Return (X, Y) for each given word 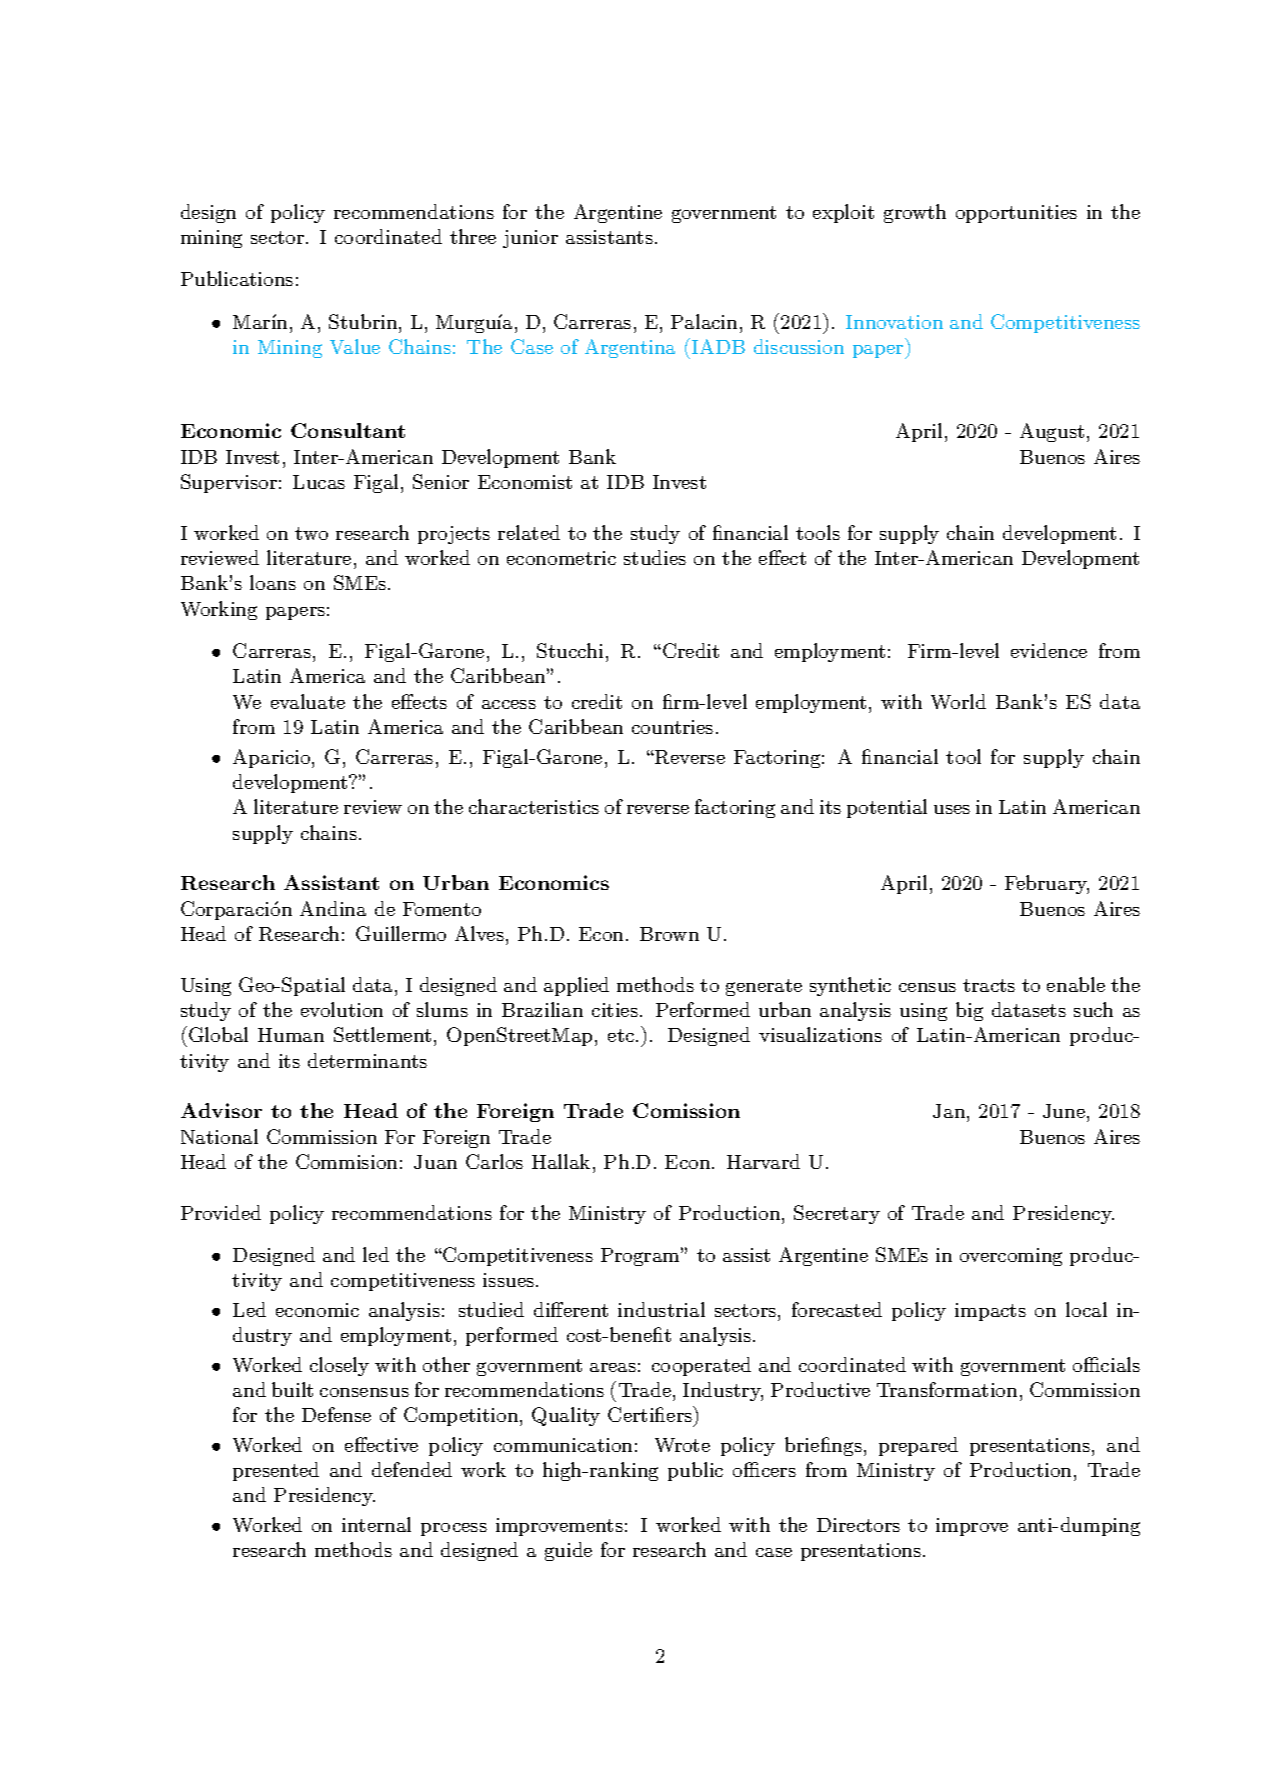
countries (672, 727)
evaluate (308, 701)
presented (276, 1471)
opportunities (1016, 214)
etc (621, 1035)
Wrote (682, 1445)
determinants (367, 1060)
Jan (950, 1113)
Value (355, 346)
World (958, 701)
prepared (918, 1446)
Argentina (630, 348)
